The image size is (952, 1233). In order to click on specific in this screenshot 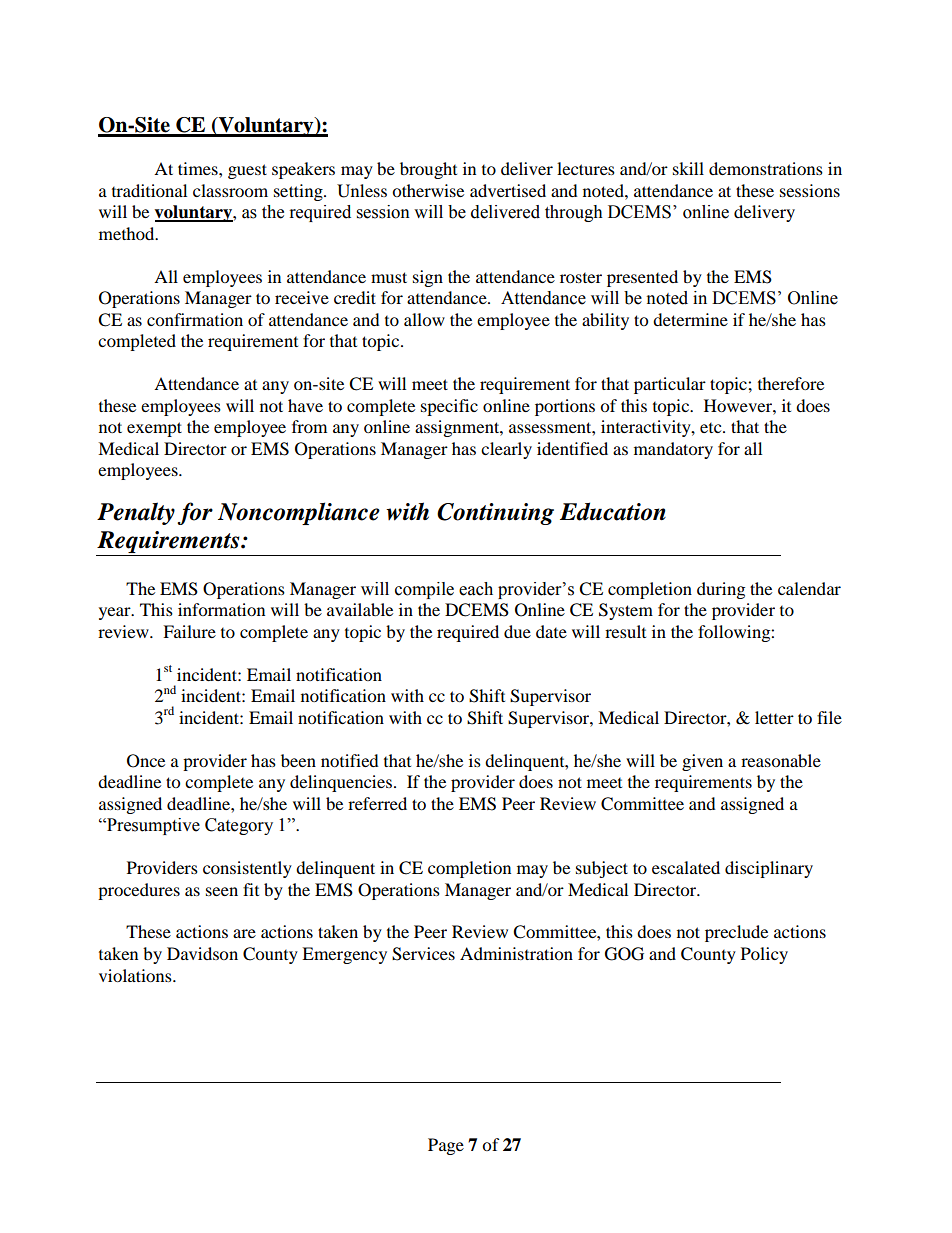, I will do `click(449, 407)`.
